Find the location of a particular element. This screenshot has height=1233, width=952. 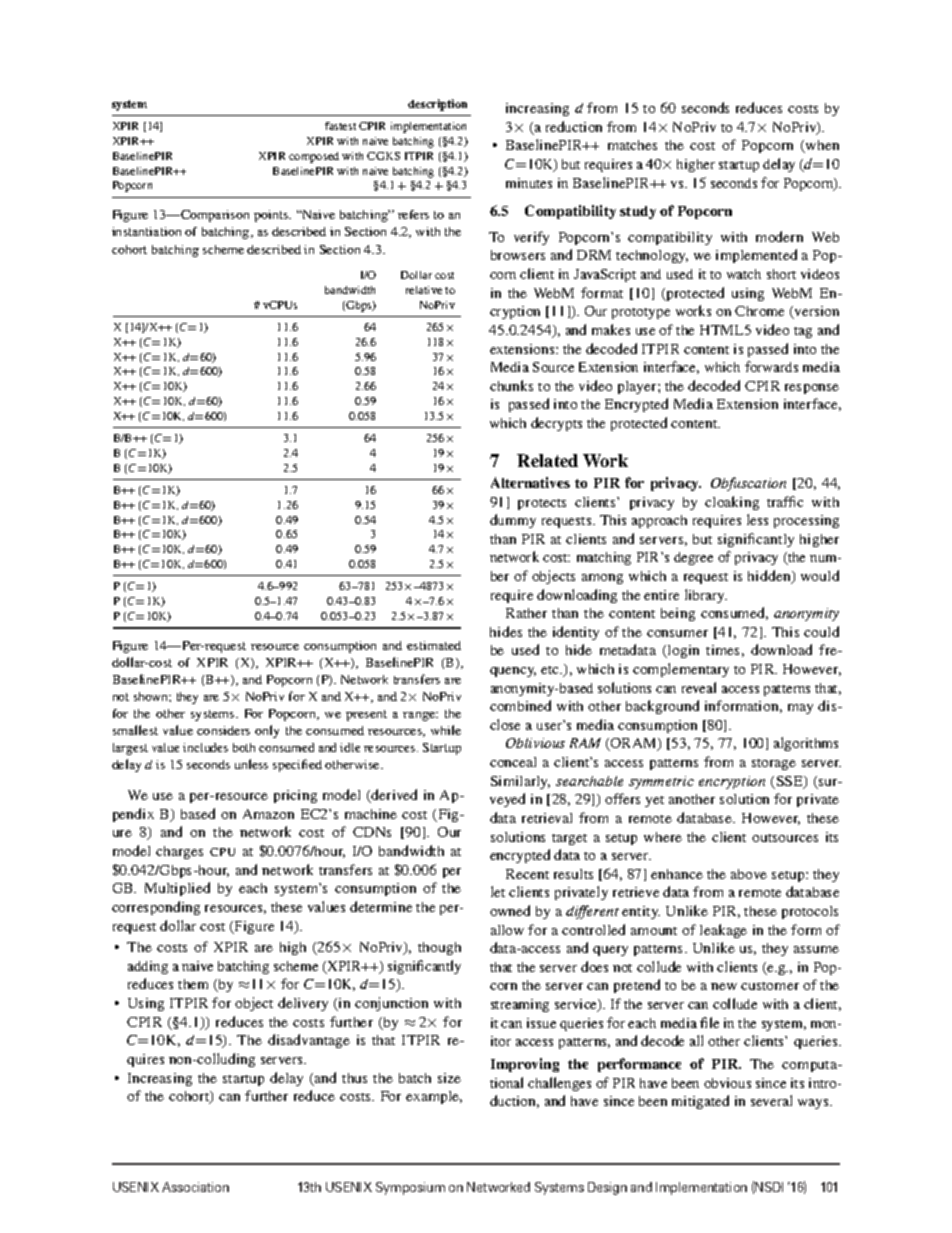

Obfuscation is located at coordinates (748, 484).
